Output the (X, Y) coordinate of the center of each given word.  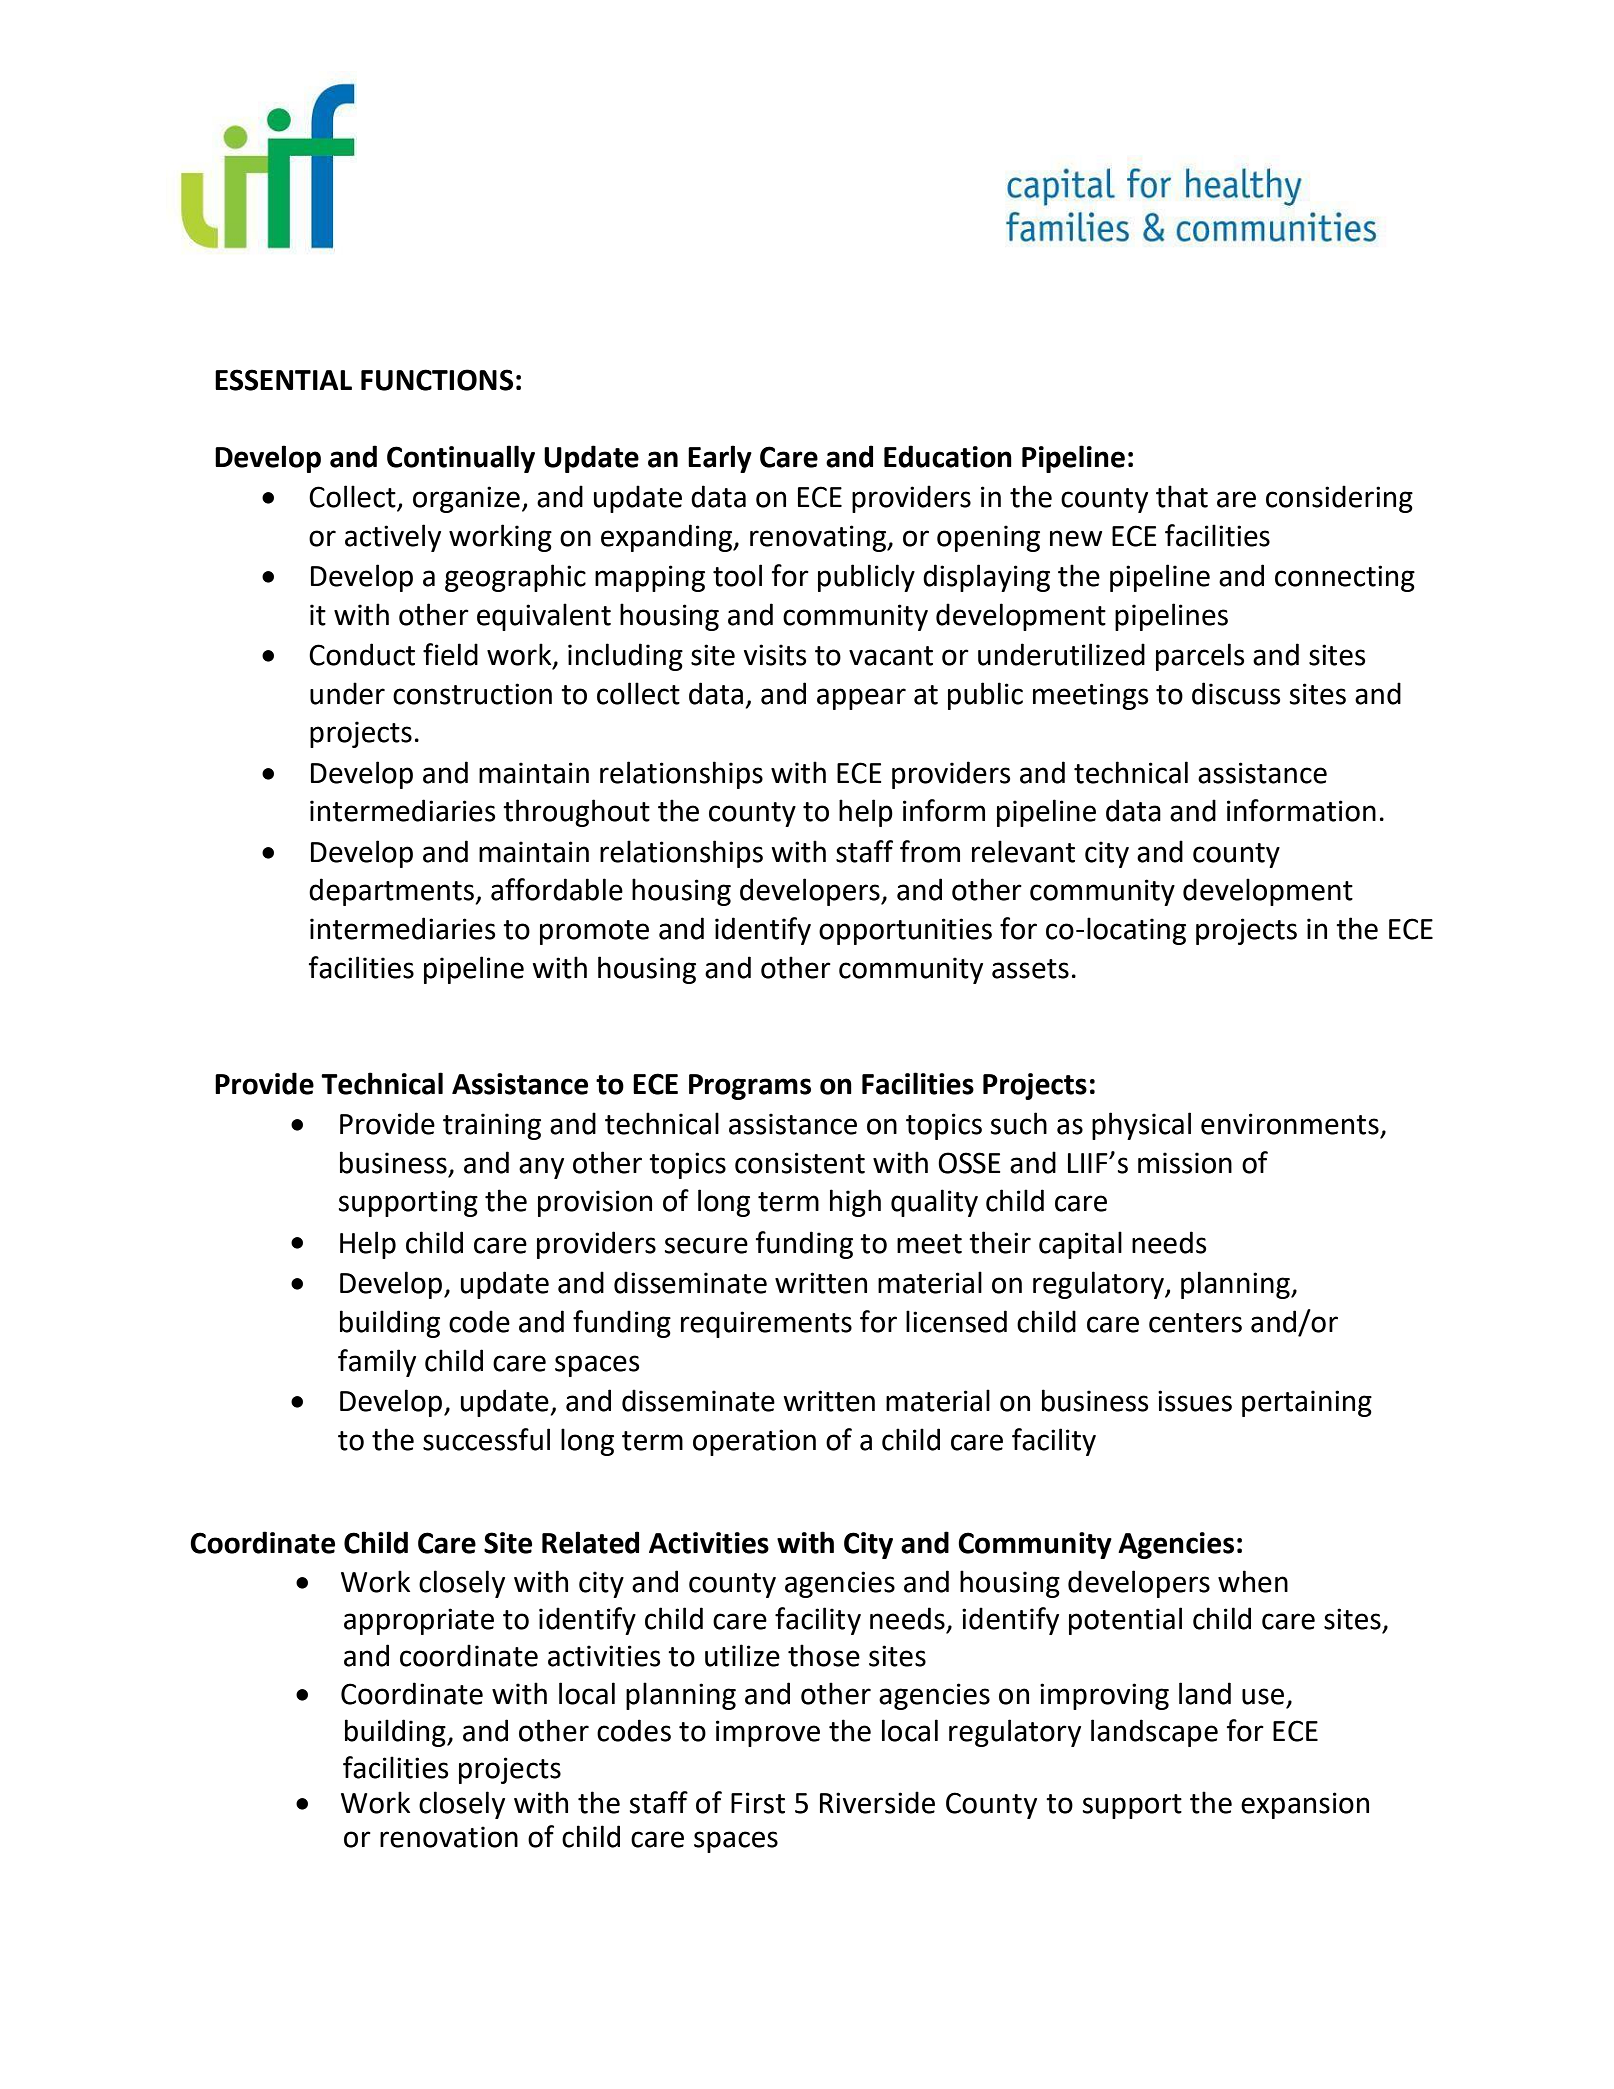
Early (720, 459)
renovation (449, 1837)
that (1182, 496)
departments (392, 892)
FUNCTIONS (437, 380)
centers (1195, 1323)
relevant (1023, 851)
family (377, 1363)
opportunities (905, 931)
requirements (766, 1324)
